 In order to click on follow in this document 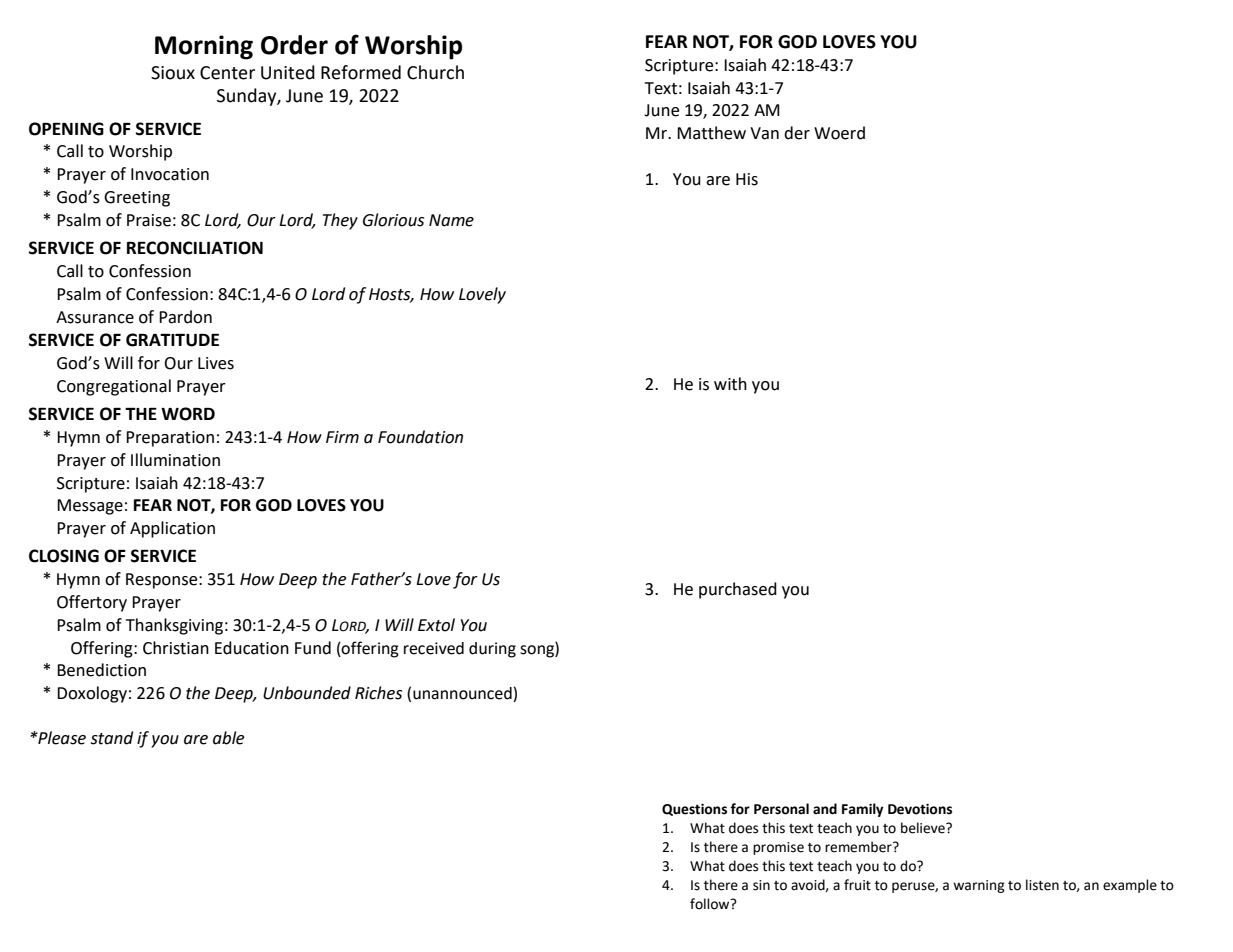, I will do `click(711, 904)`.
